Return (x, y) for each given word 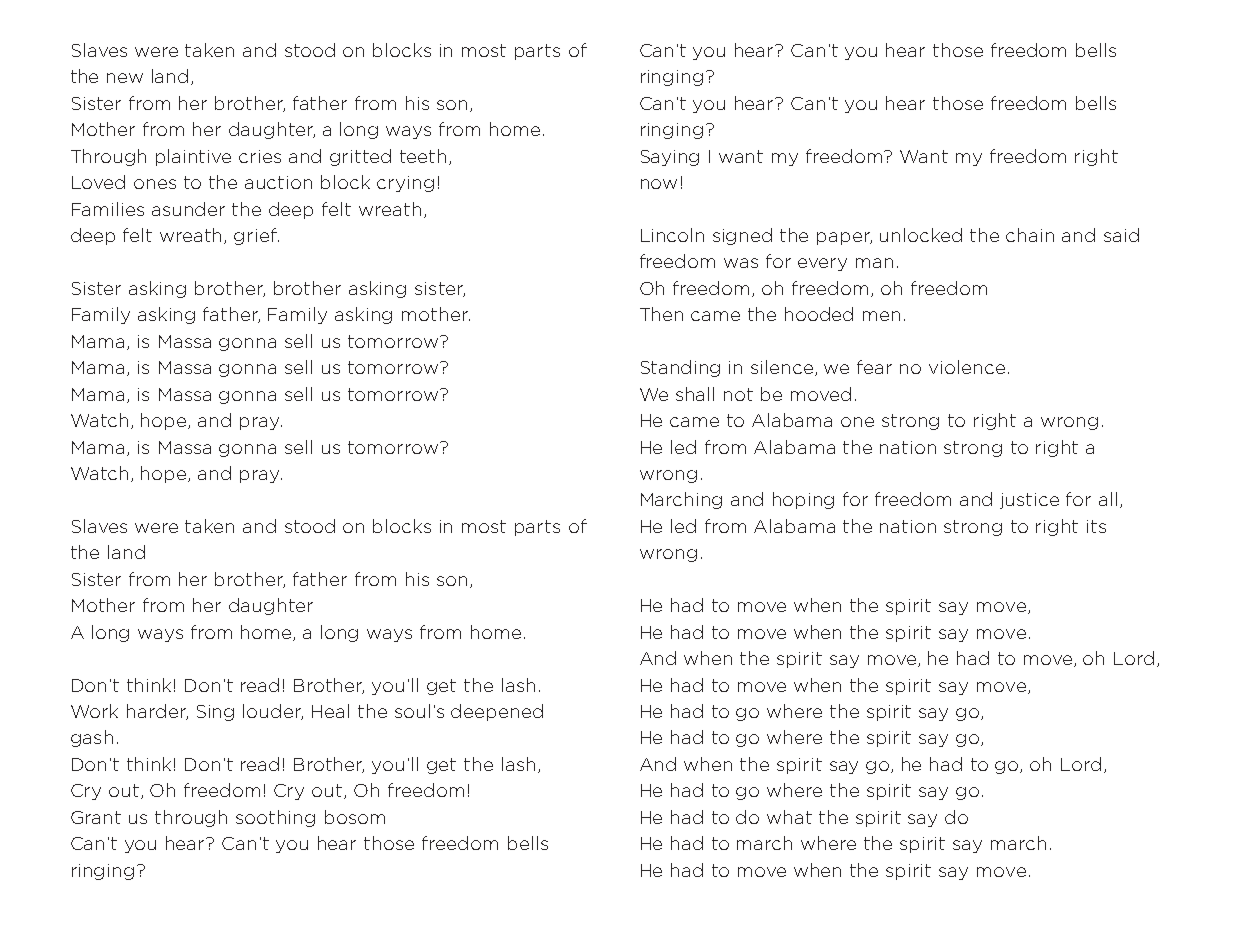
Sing (215, 713)
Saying (670, 158)
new (125, 78)
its (1096, 526)
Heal (330, 711)
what (789, 817)
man (874, 263)
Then (661, 314)
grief (256, 236)
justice (1029, 501)
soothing (275, 818)
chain (1030, 235)
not (738, 394)
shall (695, 394)
